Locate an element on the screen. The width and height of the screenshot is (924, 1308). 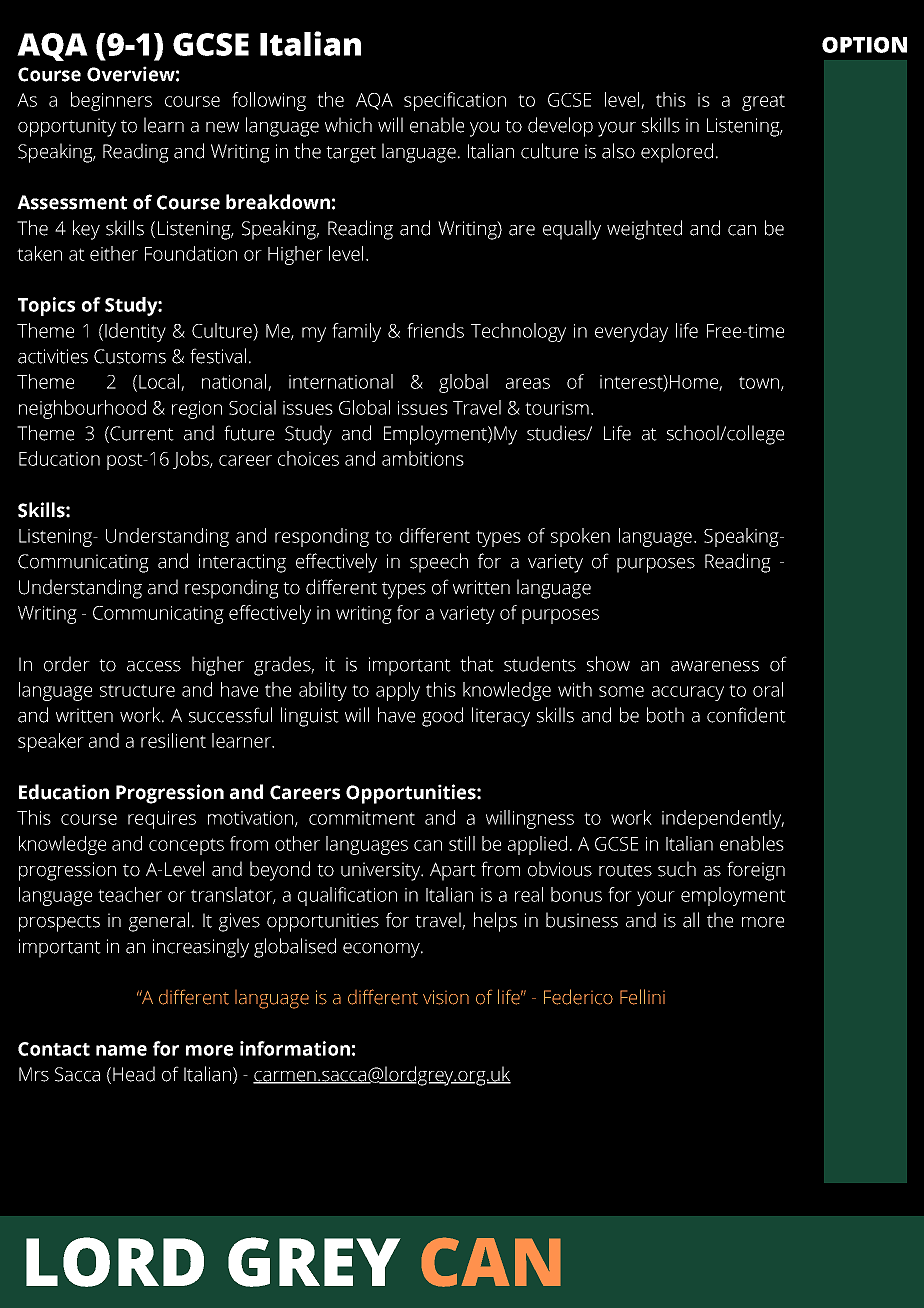
structure is located at coordinates (137, 690).
